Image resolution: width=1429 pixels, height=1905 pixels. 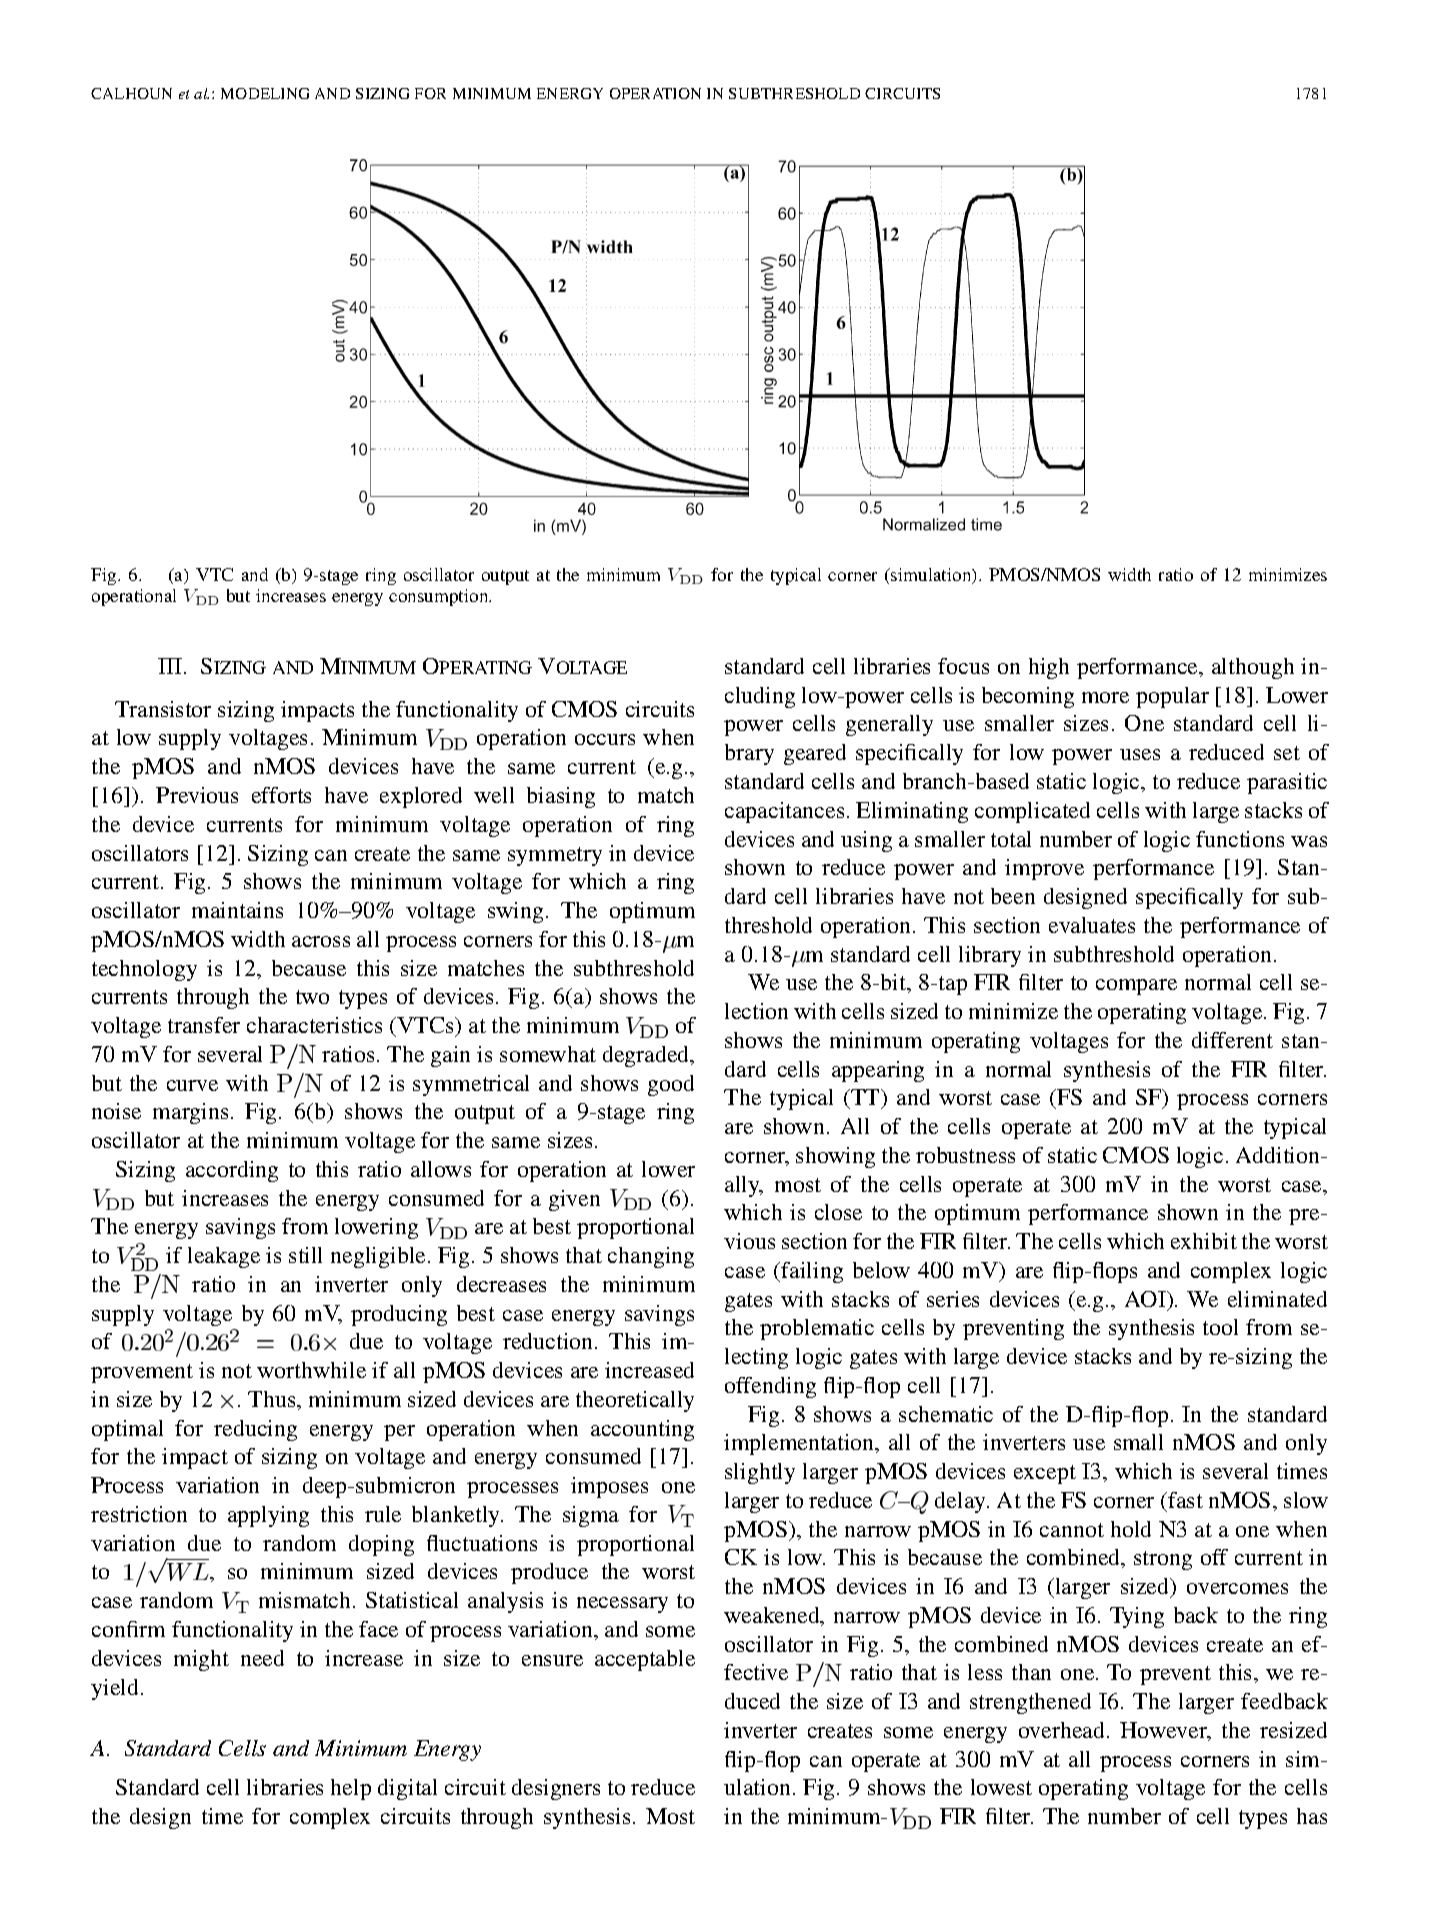 I want to click on III, so click(x=171, y=666).
